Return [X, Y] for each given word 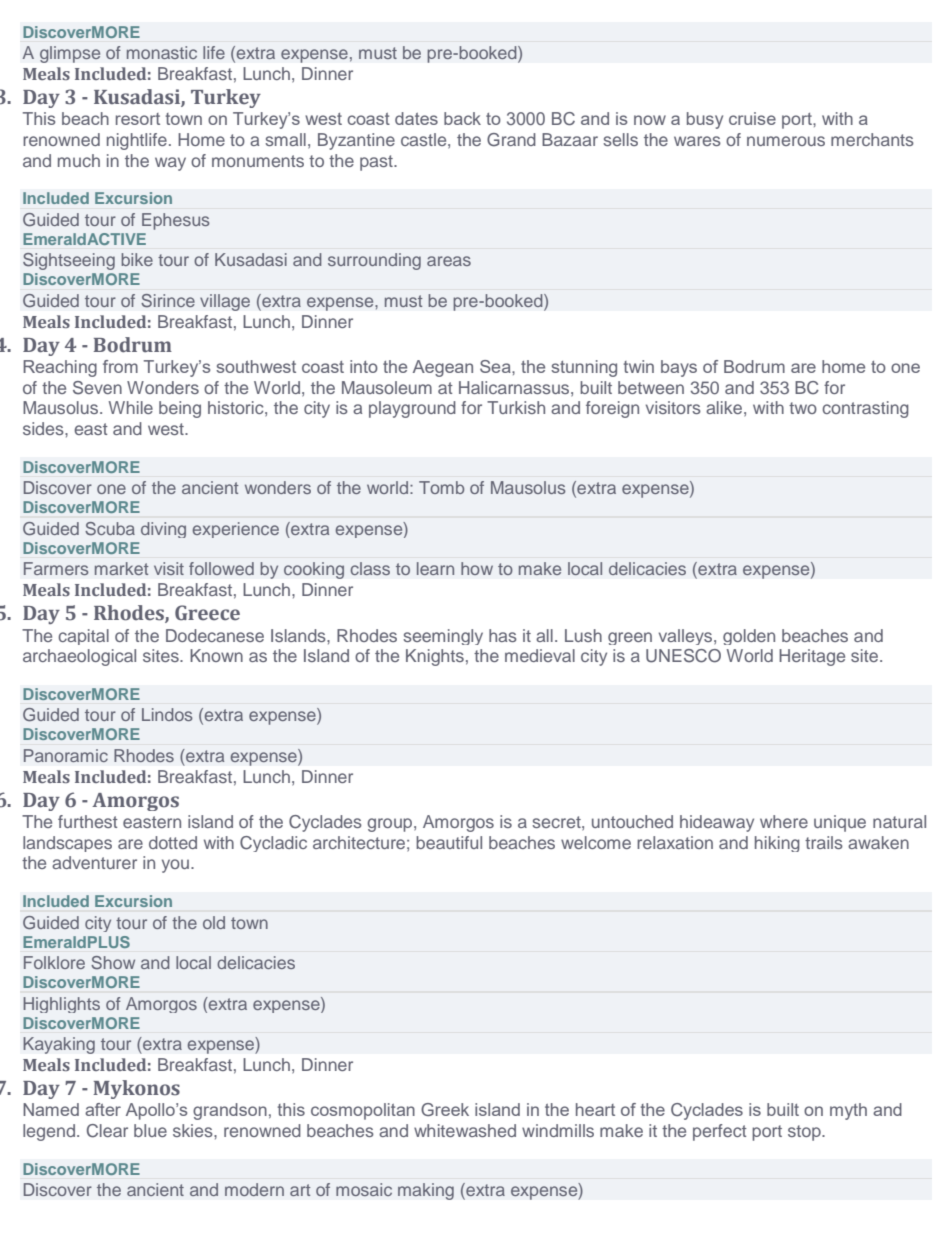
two [803, 408]
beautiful [449, 842]
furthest [88, 821]
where [784, 821]
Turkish [516, 407]
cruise [752, 118]
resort [138, 119]
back [462, 118]
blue [150, 1130]
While [131, 407]
